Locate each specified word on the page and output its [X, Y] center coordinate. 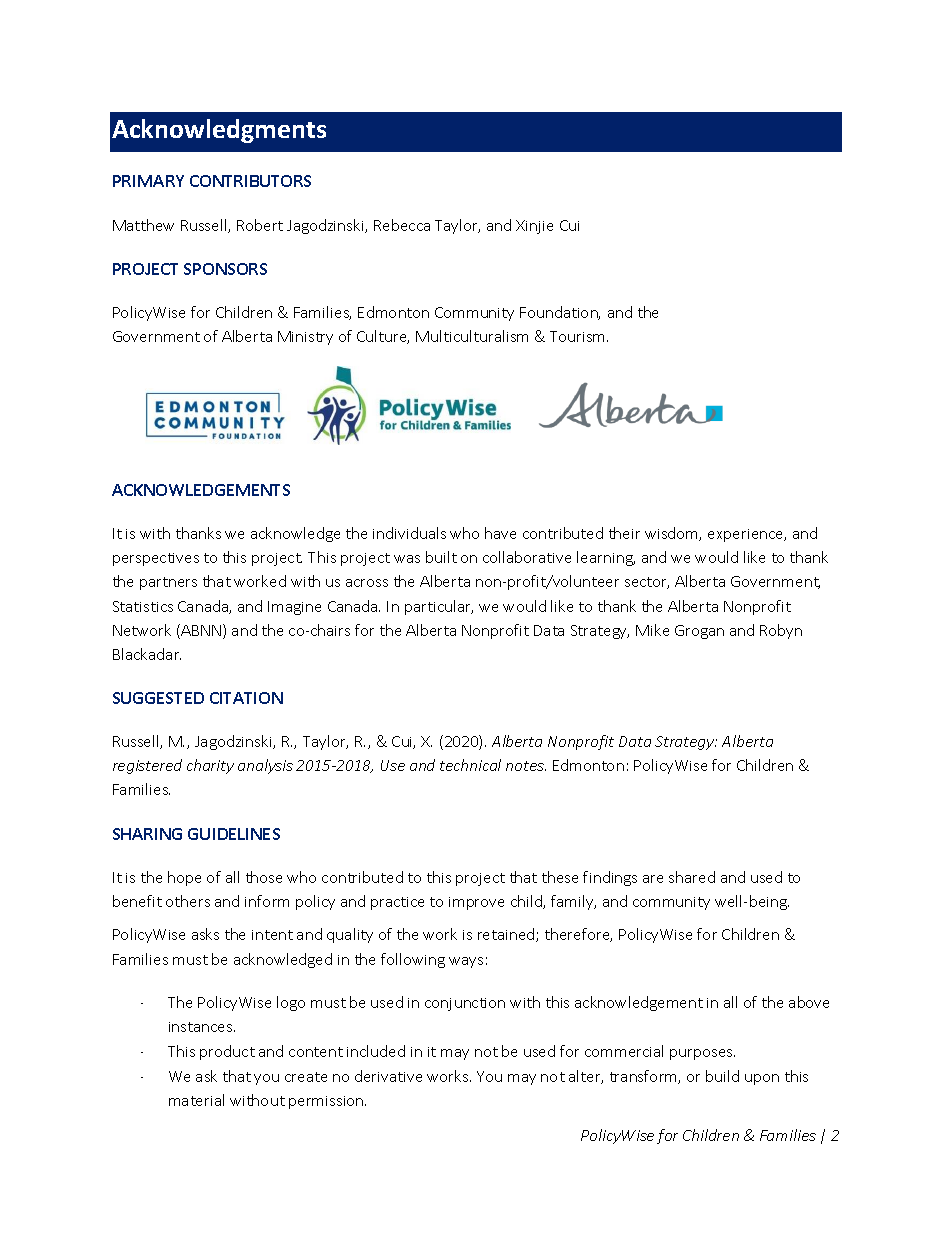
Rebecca [402, 225]
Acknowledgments [219, 131]
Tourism [579, 336]
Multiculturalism [472, 336]
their [624, 533]
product [227, 1052]
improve [476, 903]
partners [168, 583]
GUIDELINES [234, 834]
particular [439, 607]
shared [692, 877]
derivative [388, 1076]
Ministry [305, 338]
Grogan [699, 632]
